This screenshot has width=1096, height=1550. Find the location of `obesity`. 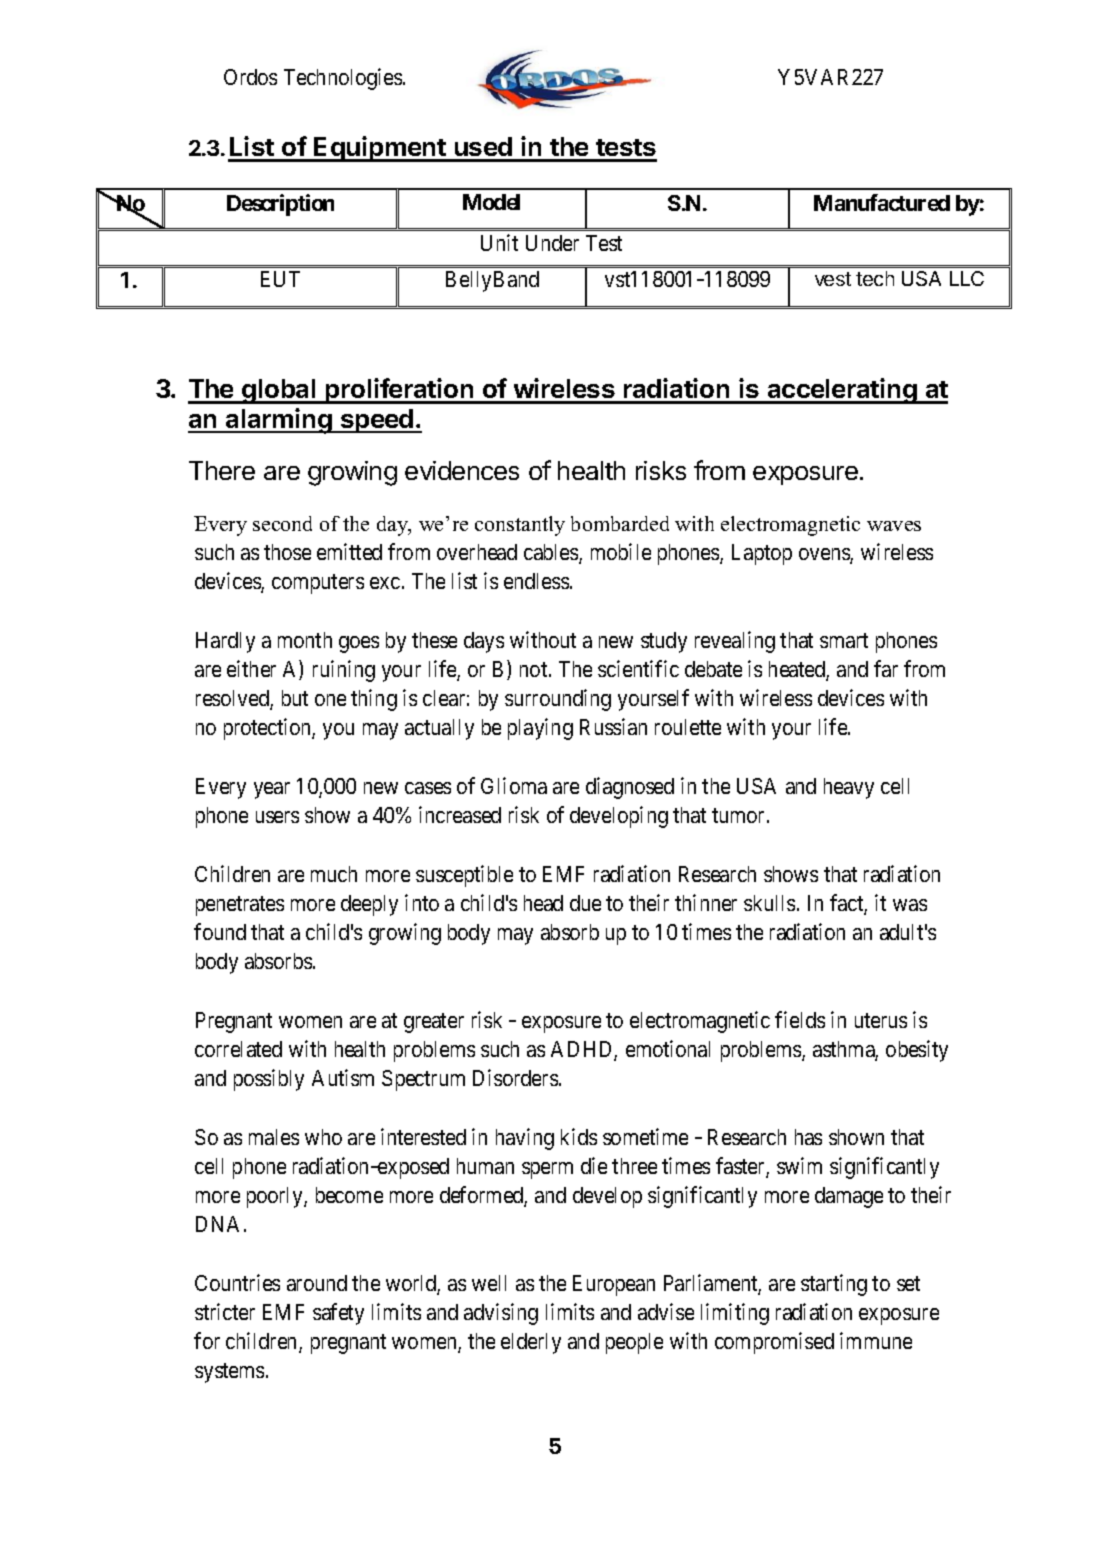

obesity is located at coordinates (917, 1051).
